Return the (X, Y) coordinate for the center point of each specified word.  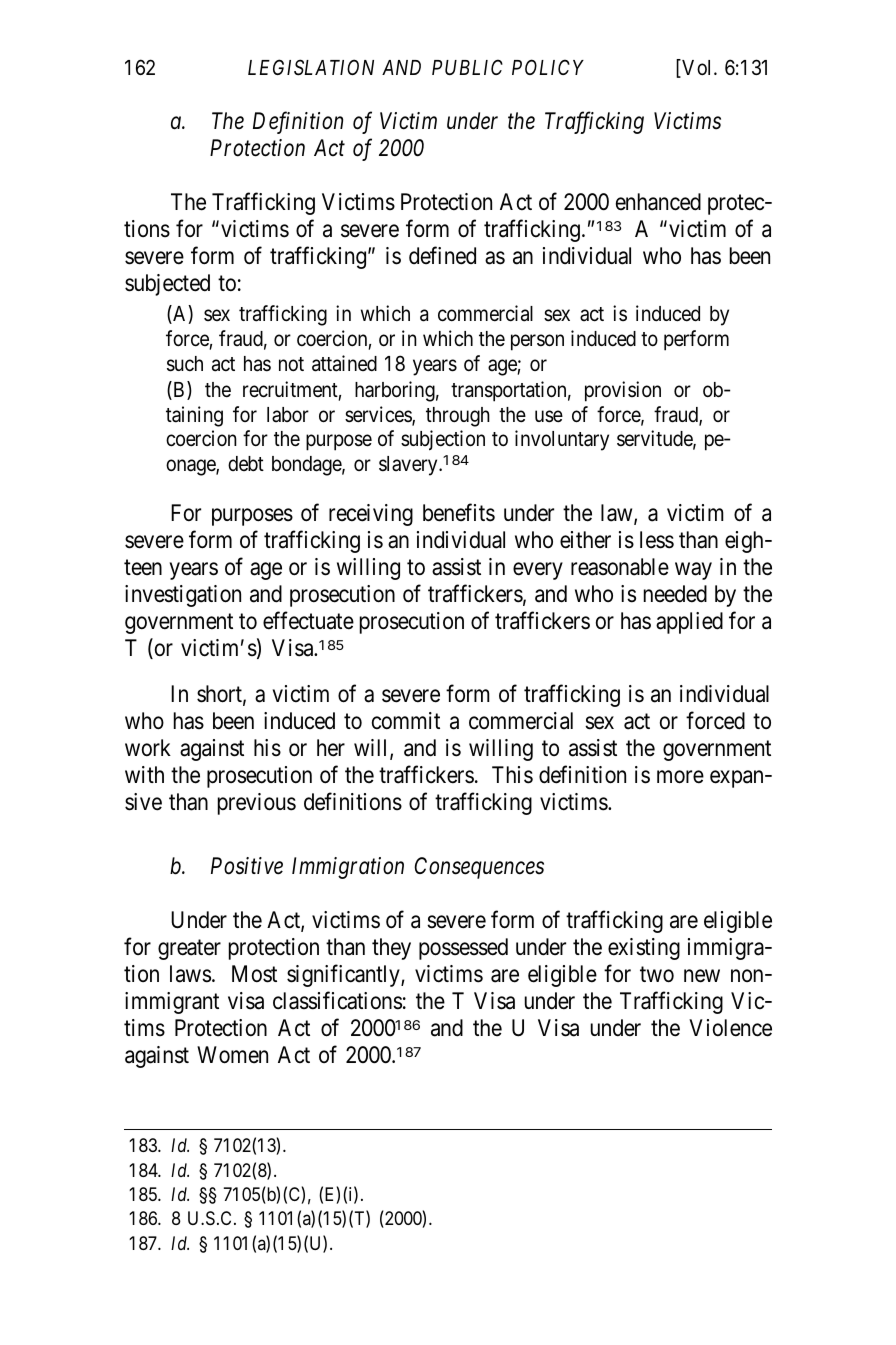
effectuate (308, 621)
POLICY (548, 67)
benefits (459, 513)
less (657, 540)
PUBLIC (467, 67)
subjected (167, 285)
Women (232, 1055)
